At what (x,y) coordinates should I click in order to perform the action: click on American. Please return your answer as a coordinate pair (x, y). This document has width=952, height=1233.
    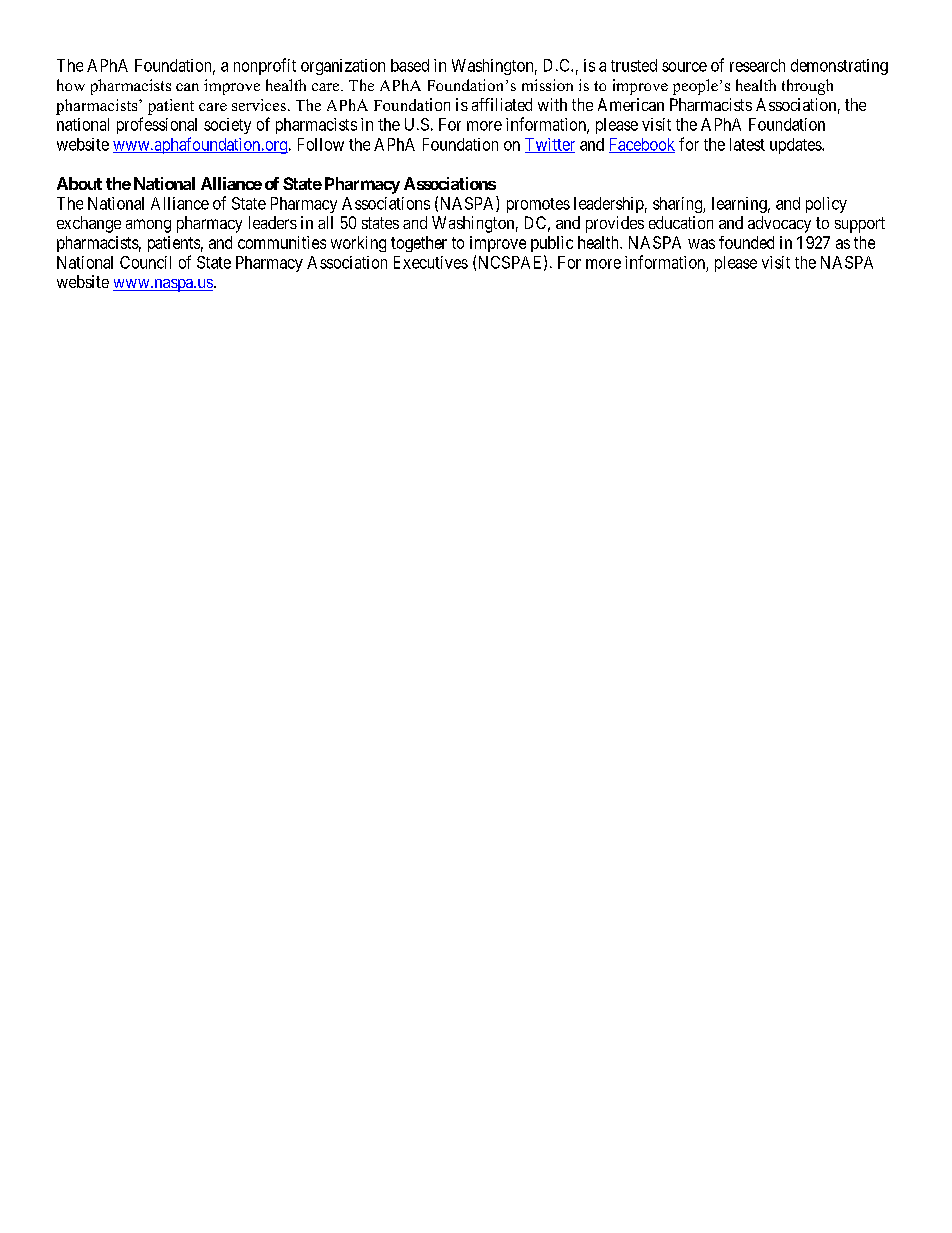
    Looking at the image, I should click on (631, 104).
